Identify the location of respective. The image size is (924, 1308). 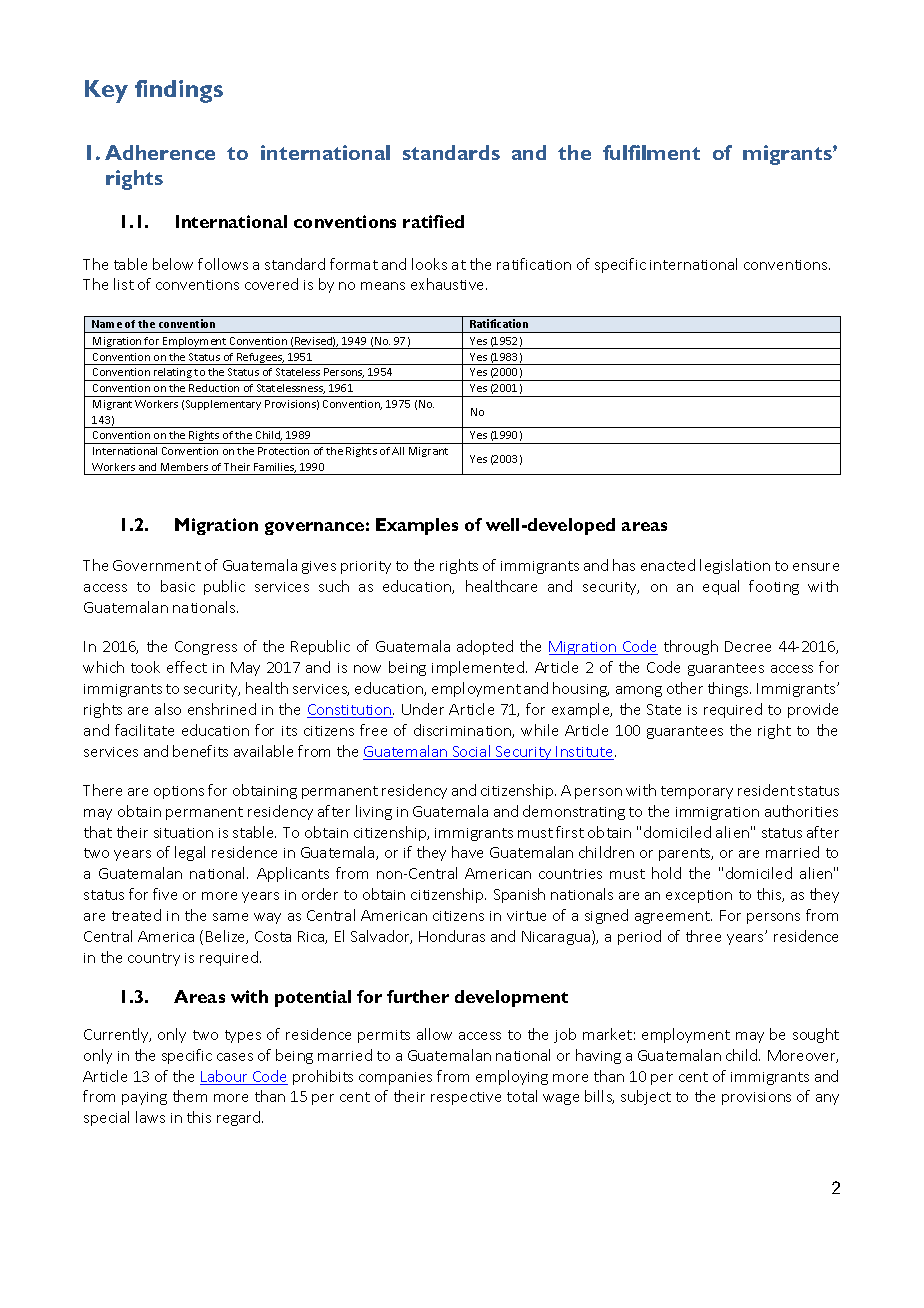
(466, 1098).
